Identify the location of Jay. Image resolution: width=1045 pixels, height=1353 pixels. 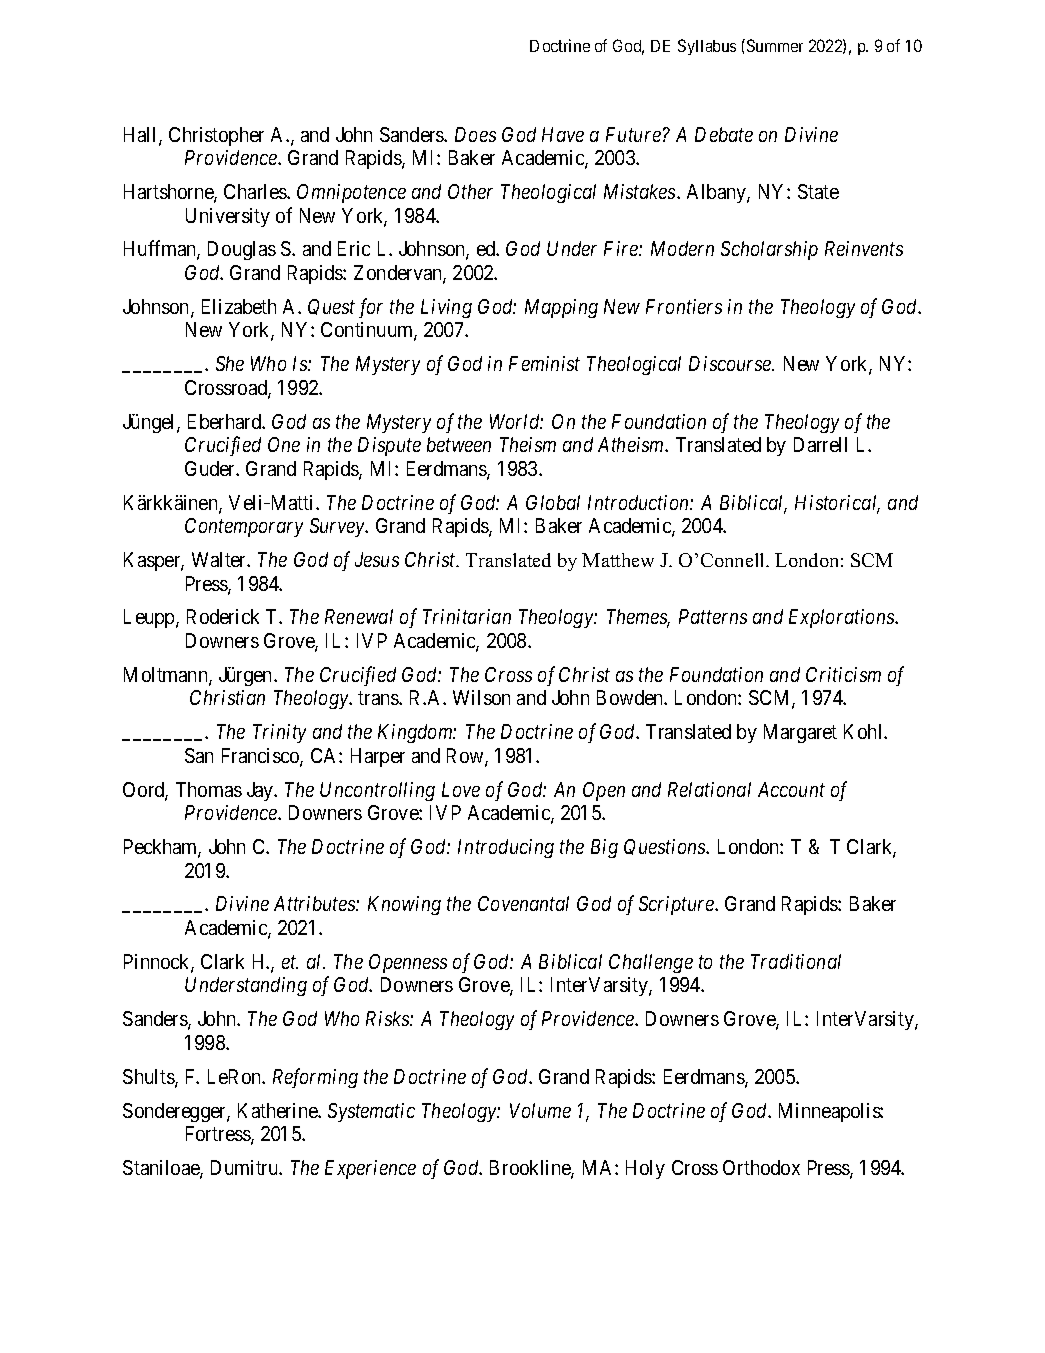
(261, 791).
